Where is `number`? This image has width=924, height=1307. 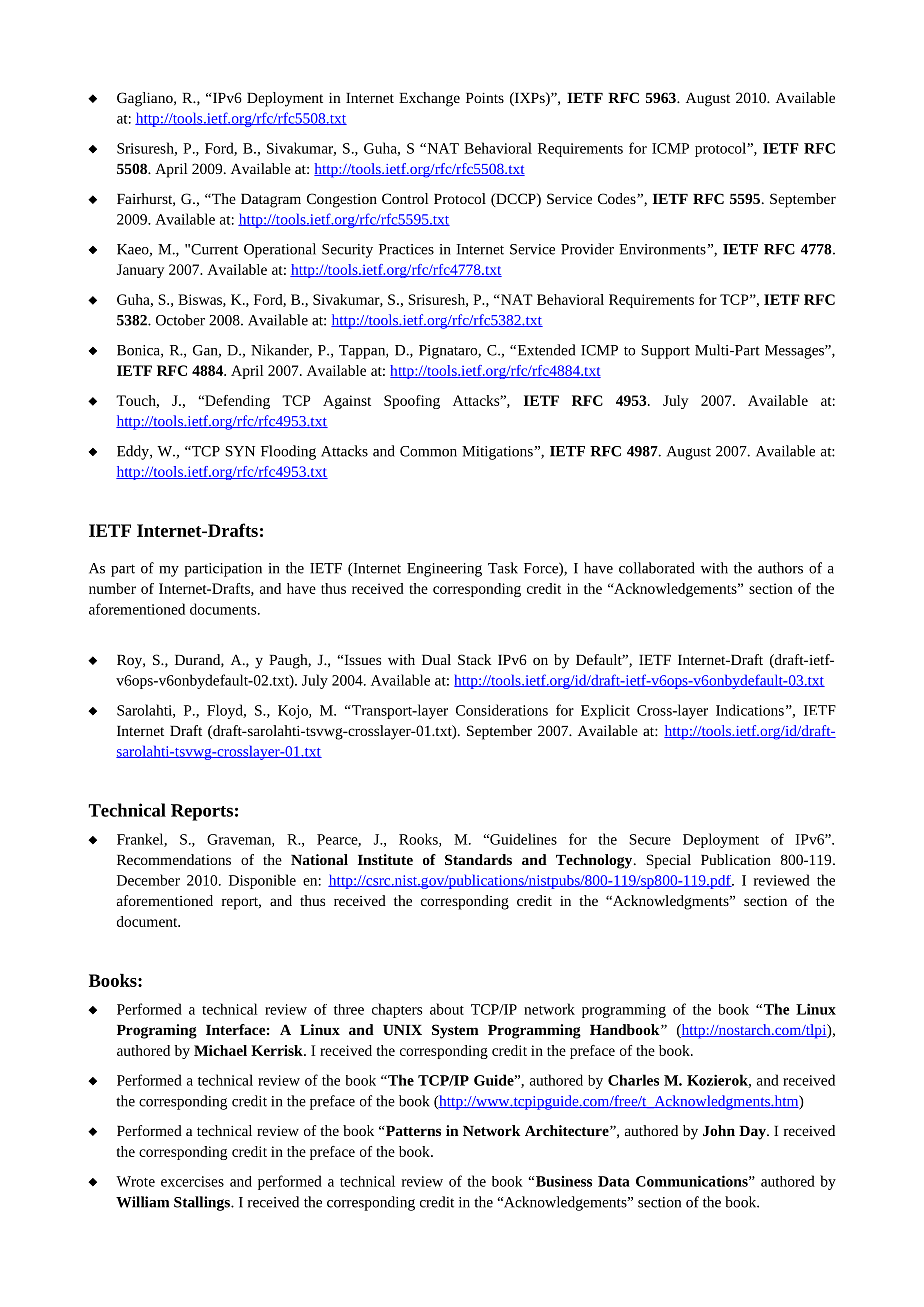
number is located at coordinates (112, 588).
